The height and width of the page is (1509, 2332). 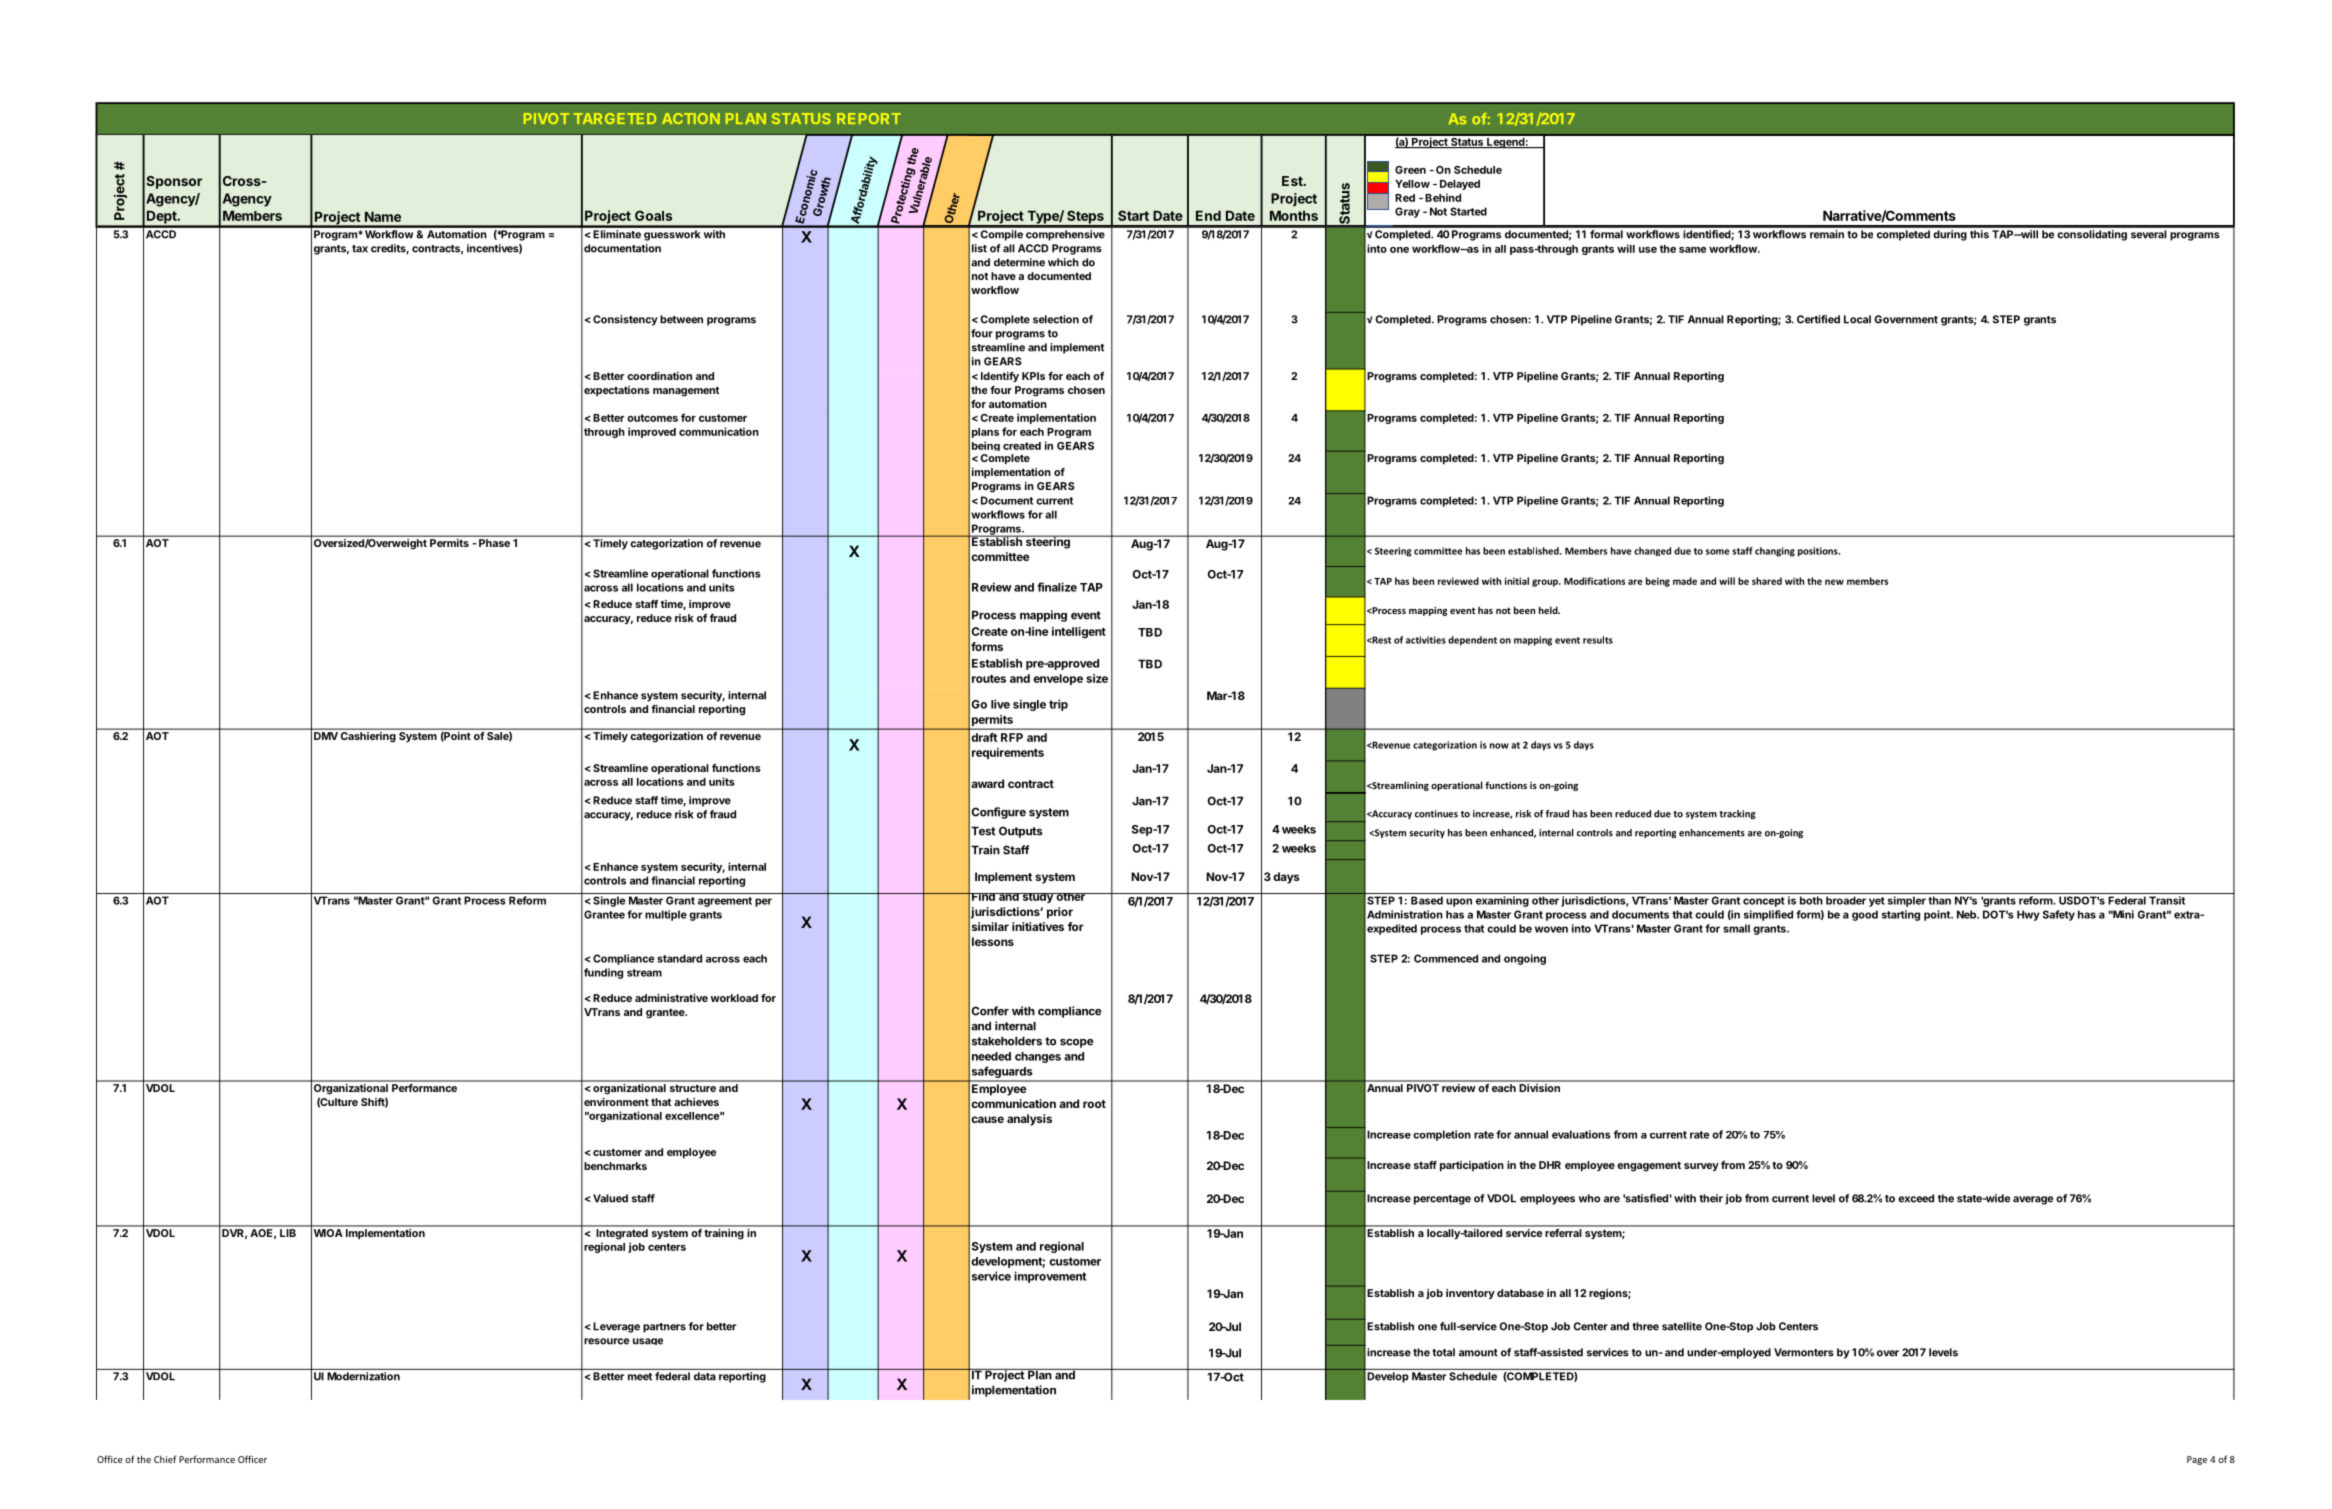 I want to click on Vermonters, so click(x=1804, y=1352).
